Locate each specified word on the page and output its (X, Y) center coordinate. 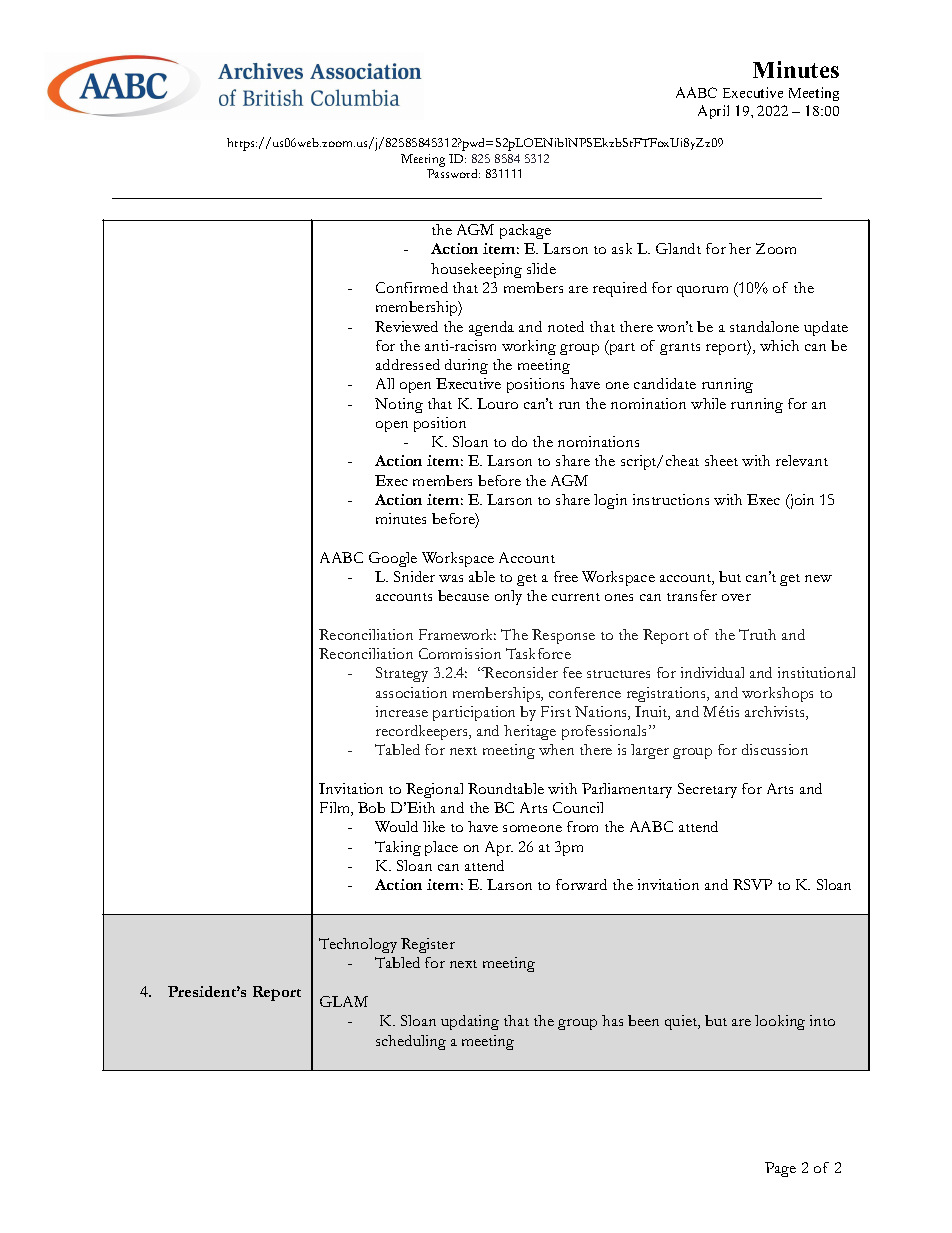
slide (541, 268)
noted (566, 326)
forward (581, 884)
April (713, 112)
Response (563, 636)
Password (453, 173)
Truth (757, 634)
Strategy (402, 674)
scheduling (411, 1042)
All (385, 383)
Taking (398, 848)
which (779, 345)
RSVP (752, 884)
